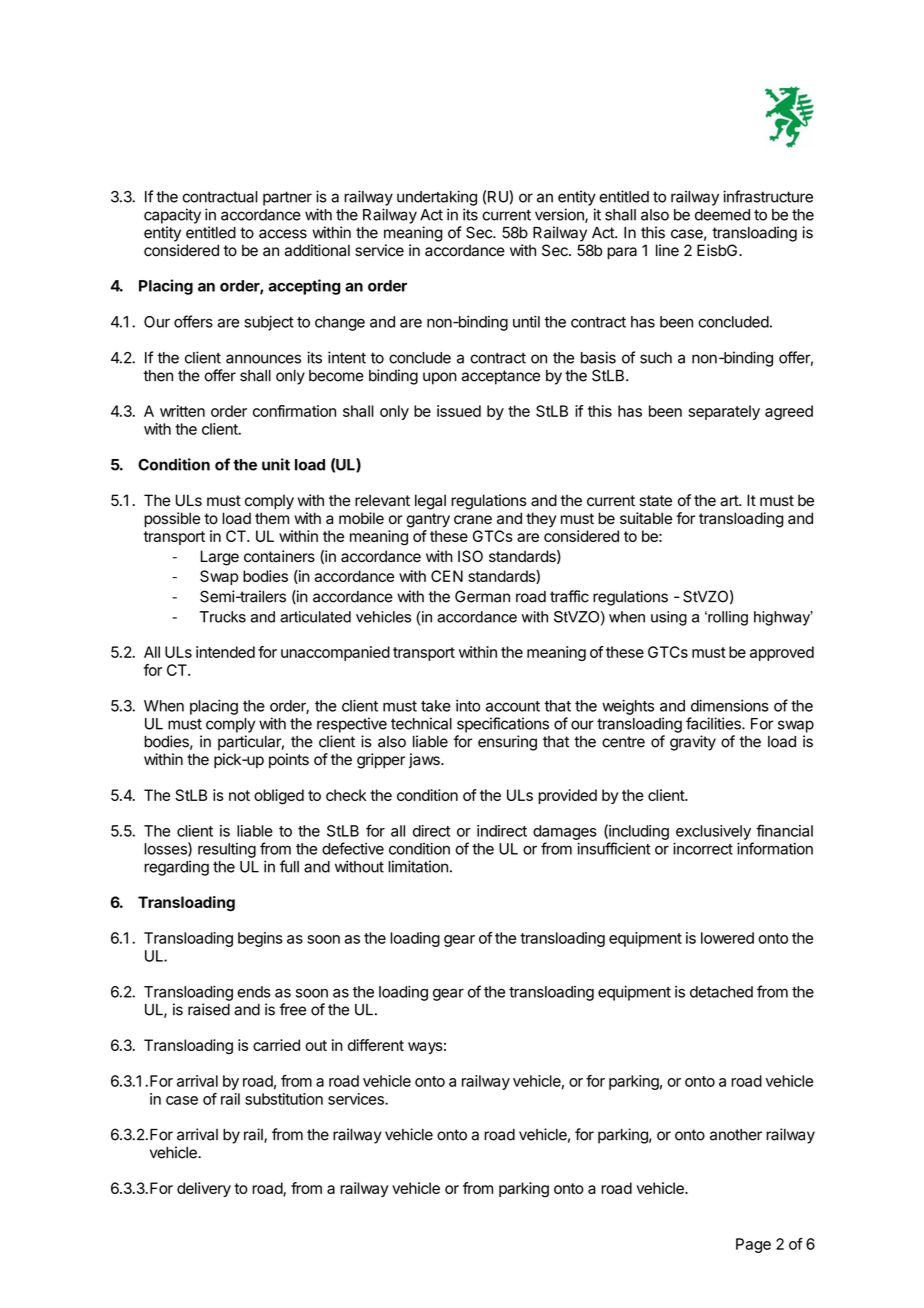 This document has width=924, height=1308. I want to click on unit, so click(276, 464).
